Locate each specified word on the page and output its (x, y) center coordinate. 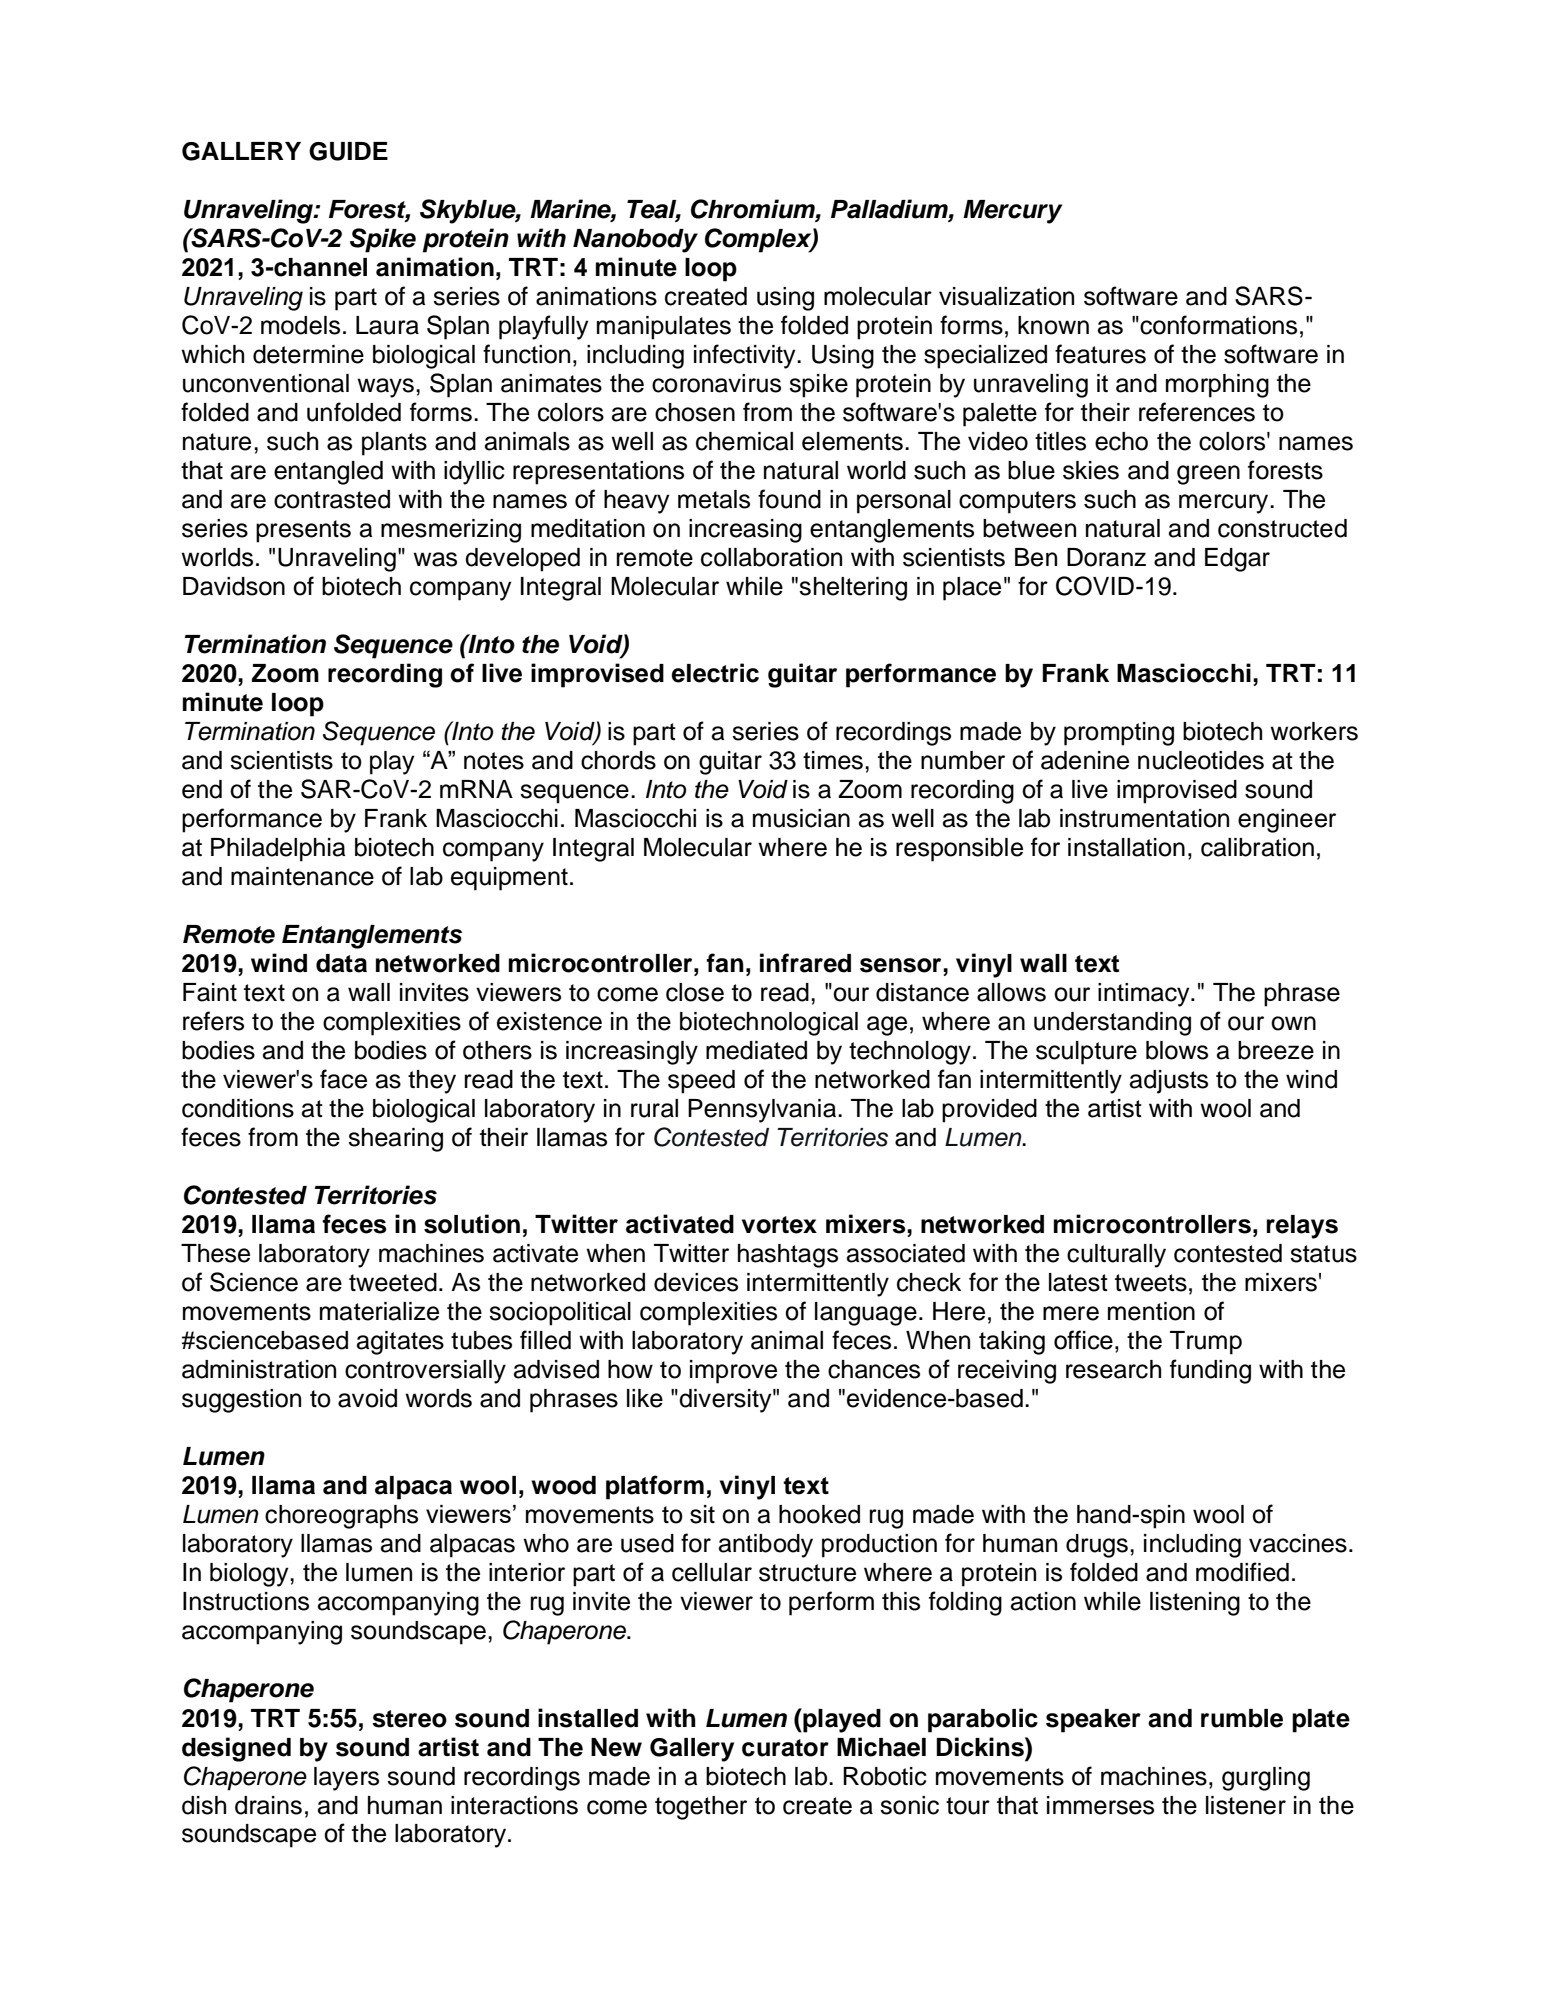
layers (346, 1779)
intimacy (1145, 995)
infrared (805, 963)
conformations (1218, 325)
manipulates (664, 328)
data (341, 963)
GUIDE (348, 151)
